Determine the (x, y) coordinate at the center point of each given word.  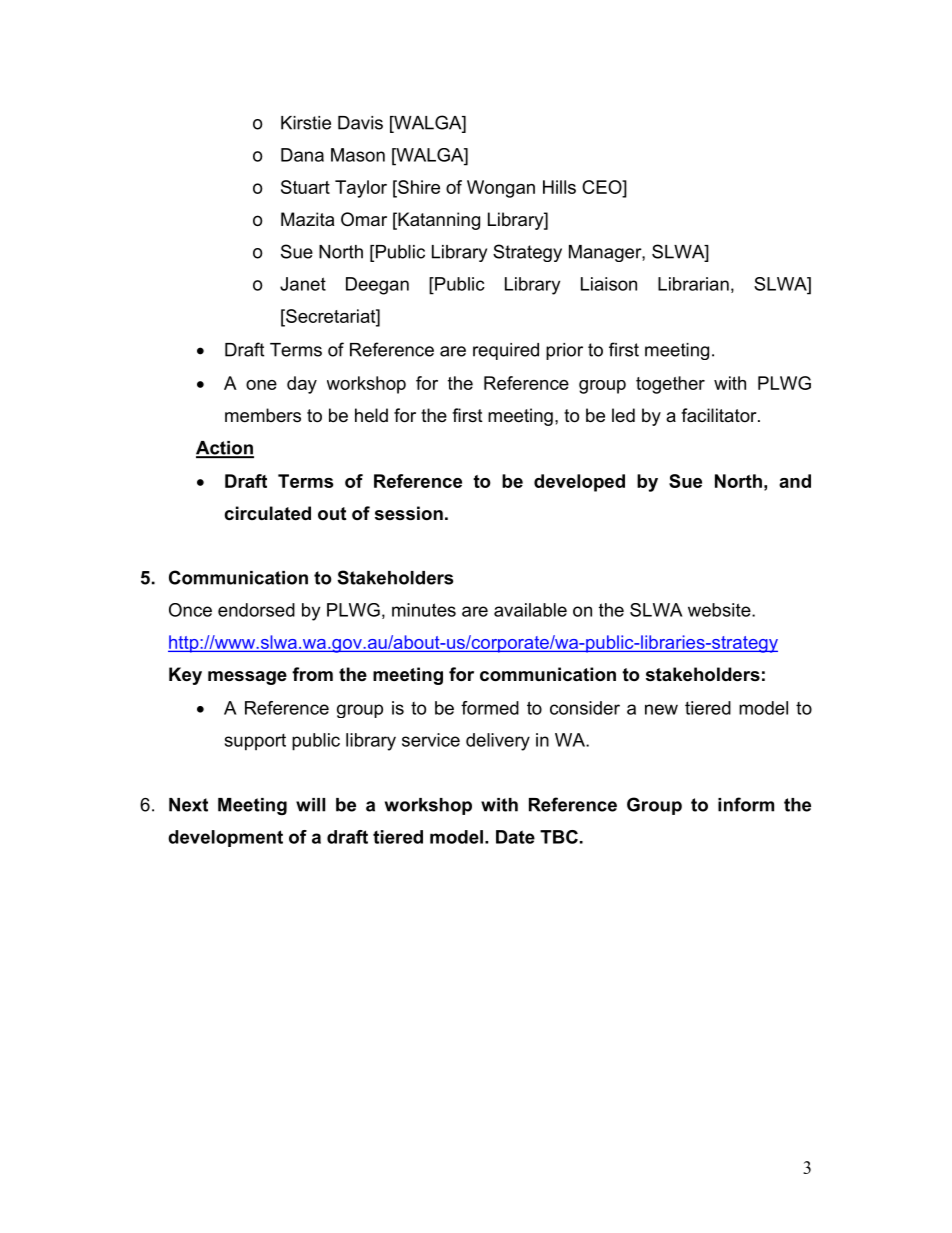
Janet (303, 284)
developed (579, 483)
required (506, 351)
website (720, 610)
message (247, 678)
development (225, 838)
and (795, 481)
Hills (559, 187)
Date (515, 837)
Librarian (693, 284)
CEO (603, 187)
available (530, 610)
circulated (267, 513)
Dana (302, 155)
